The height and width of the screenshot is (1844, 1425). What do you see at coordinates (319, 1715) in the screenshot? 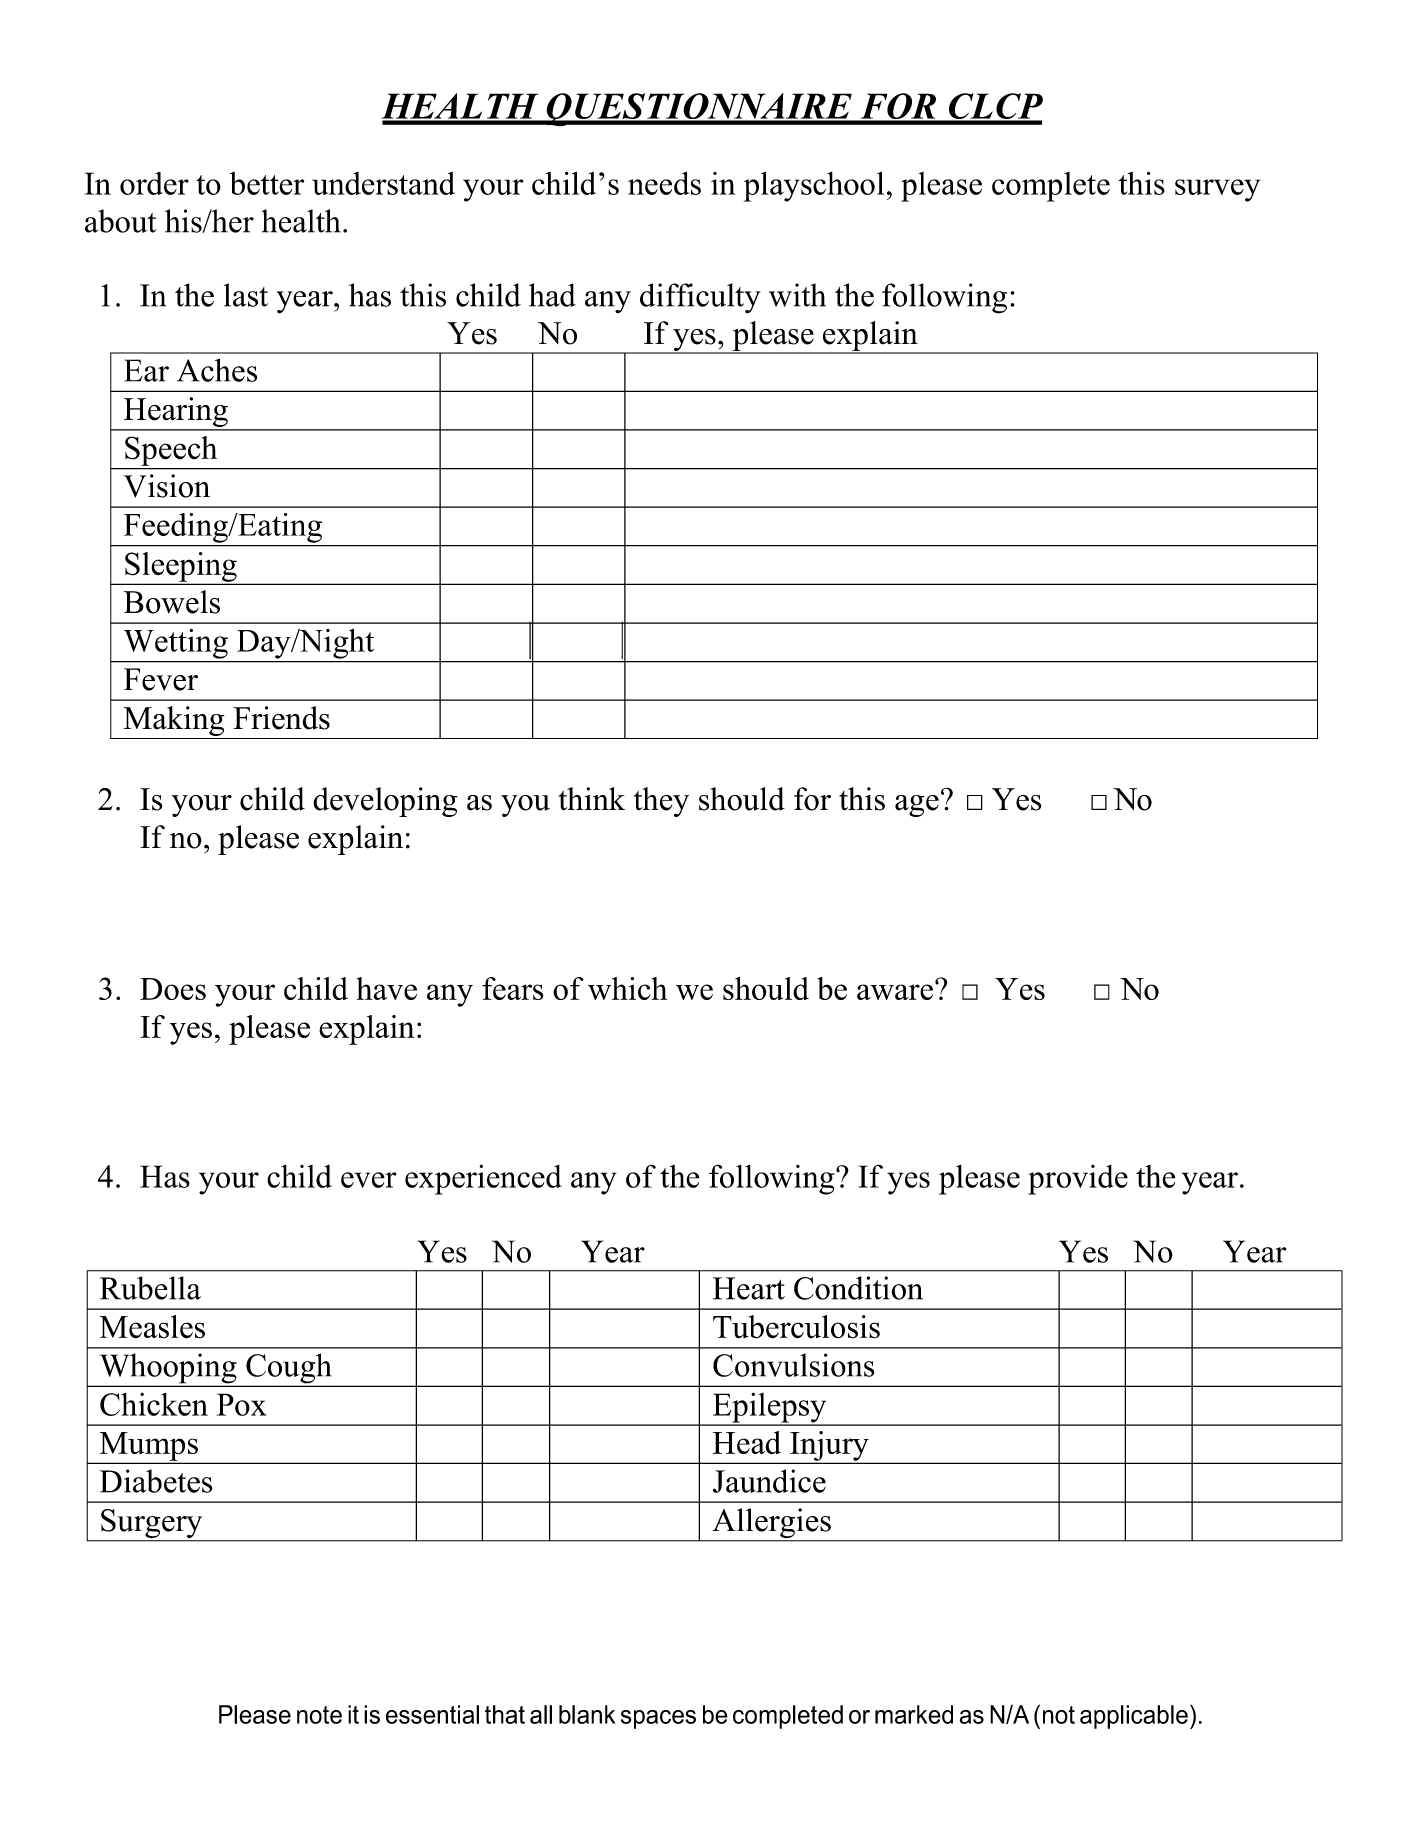
I see `note` at bounding box center [319, 1715].
